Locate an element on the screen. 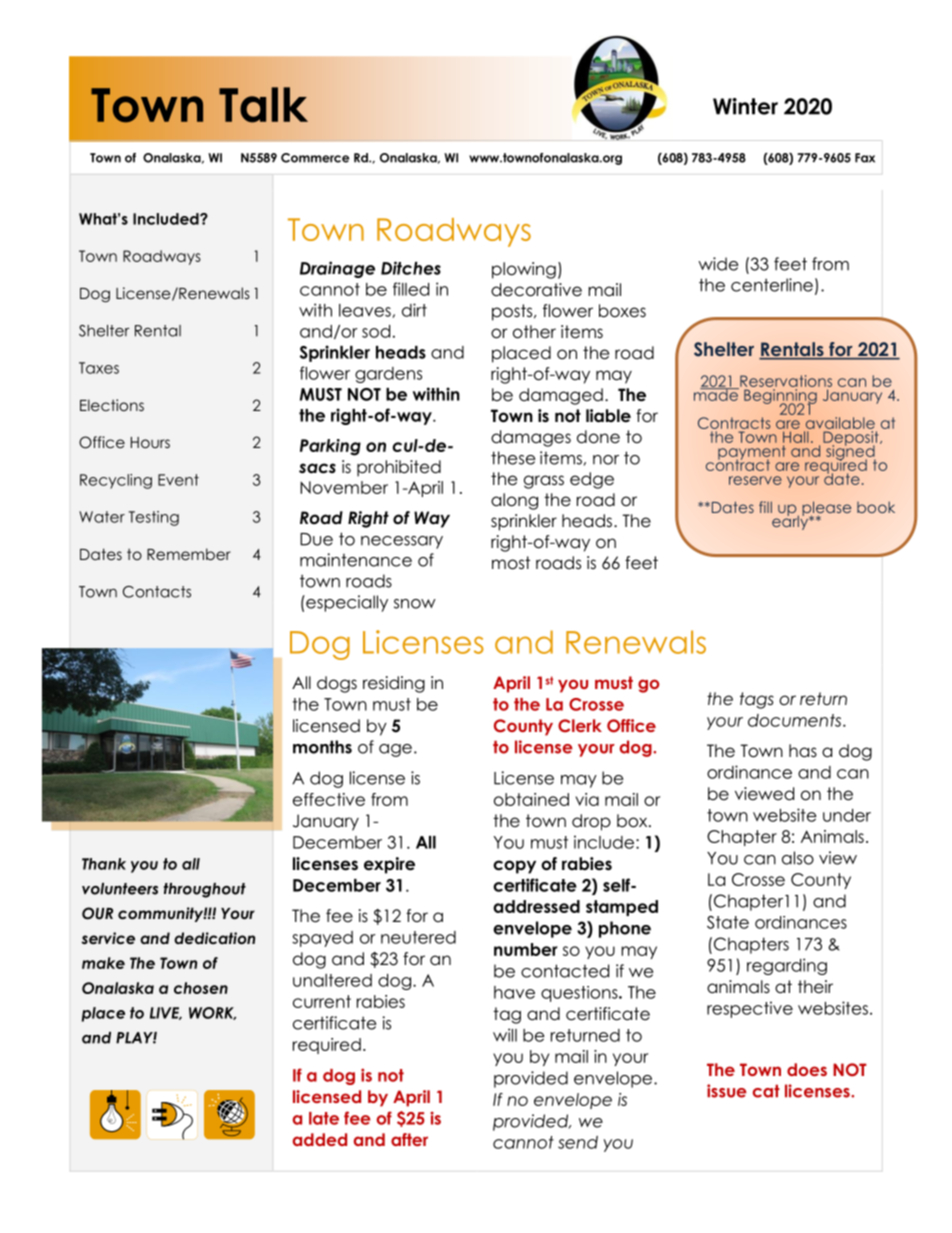  Winter is located at coordinates (745, 106).
